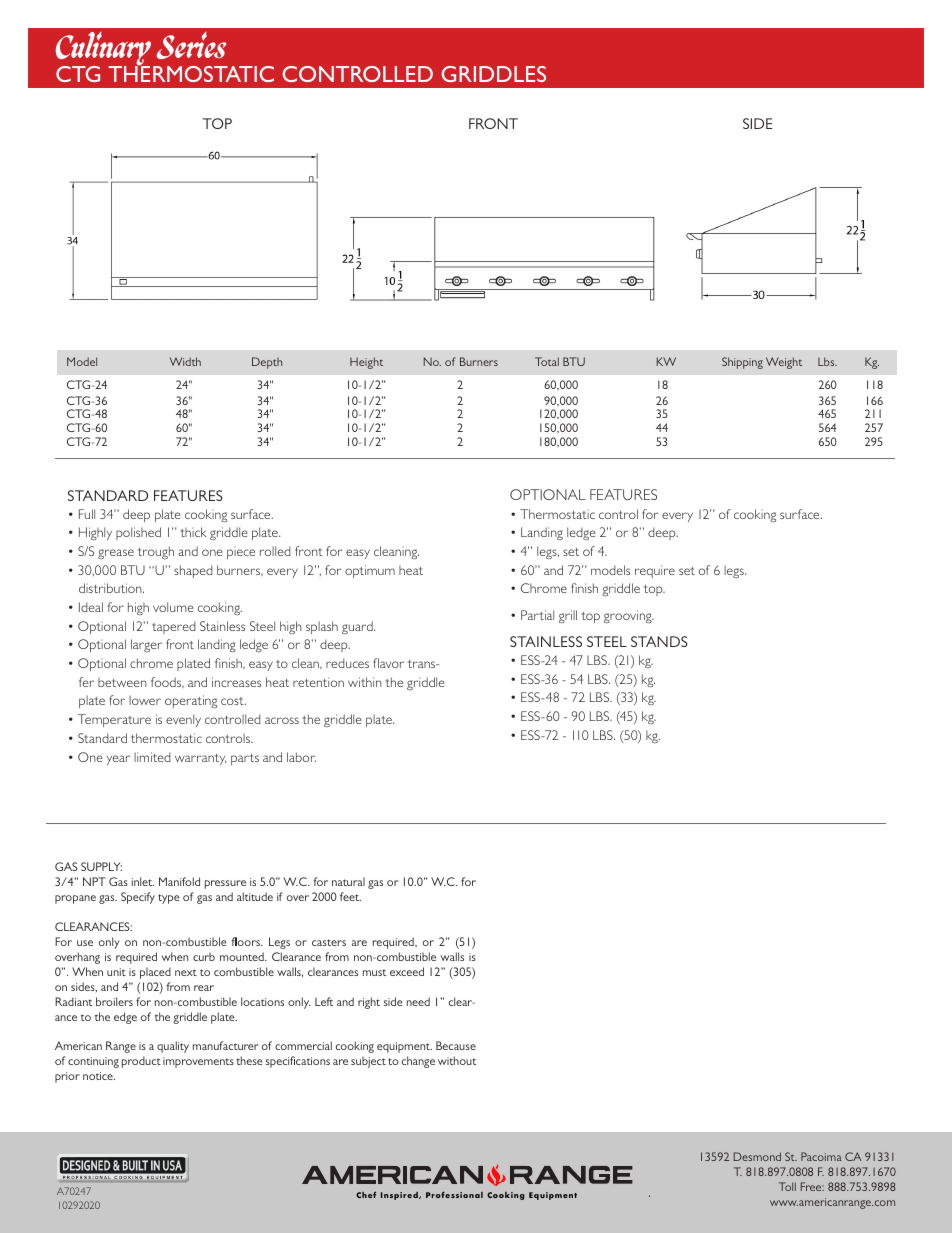 The image size is (952, 1233). I want to click on flavor, so click(388, 663).
